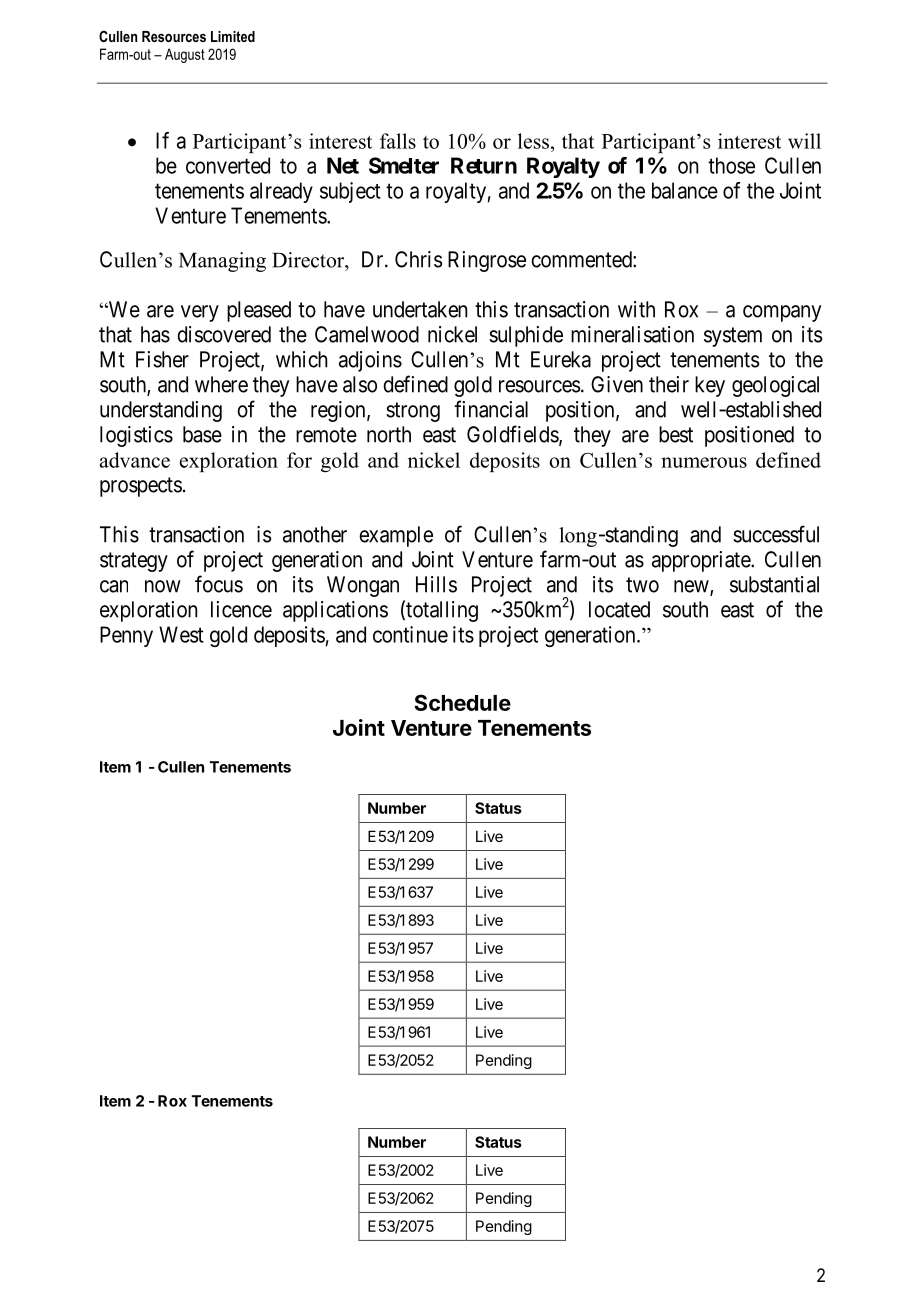 This page has height=1308, width=924. What do you see at coordinates (134, 562) in the page?
I see `strategy` at bounding box center [134, 562].
